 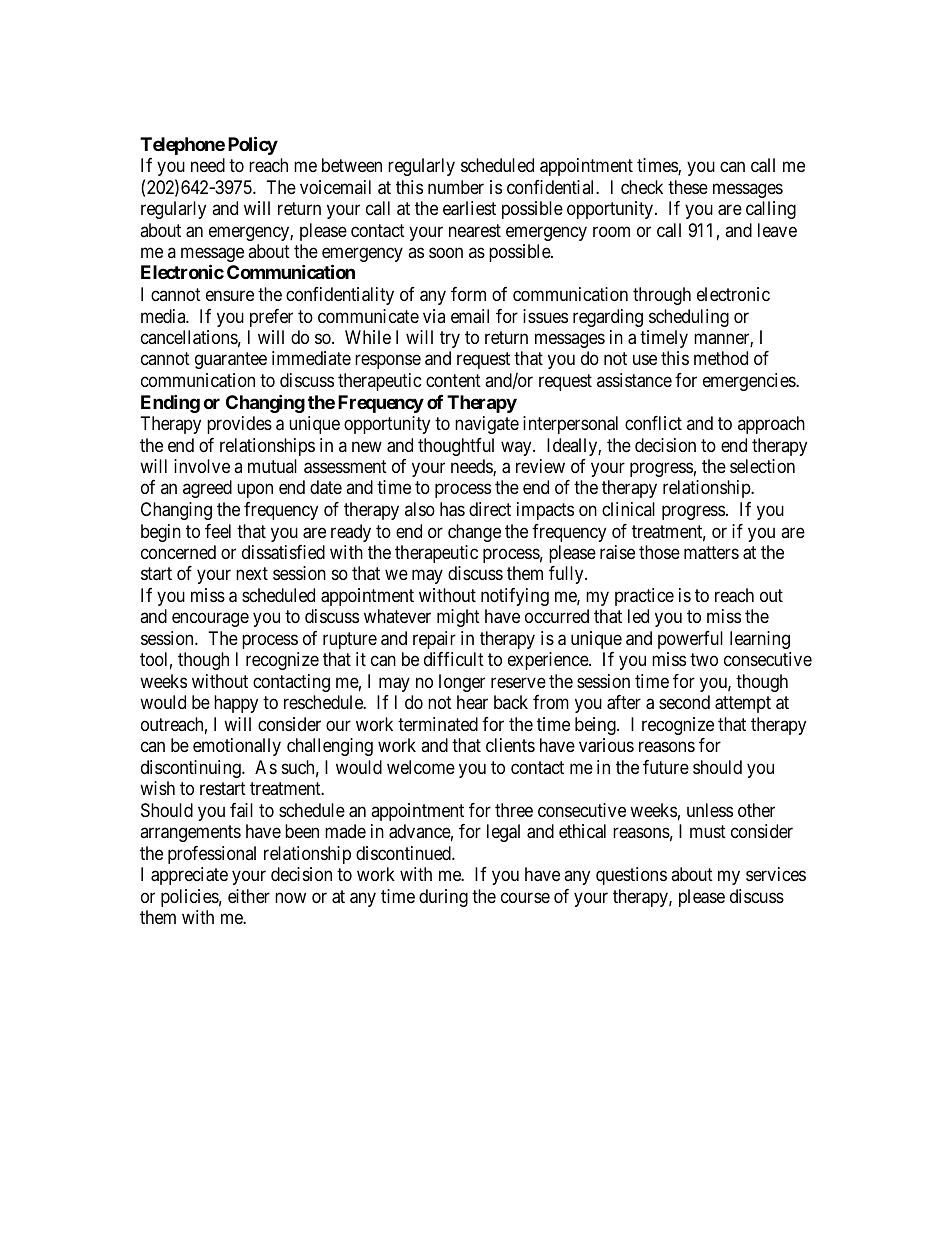 What do you see at coordinates (253, 145) in the document?
I see `Policy` at bounding box center [253, 145].
